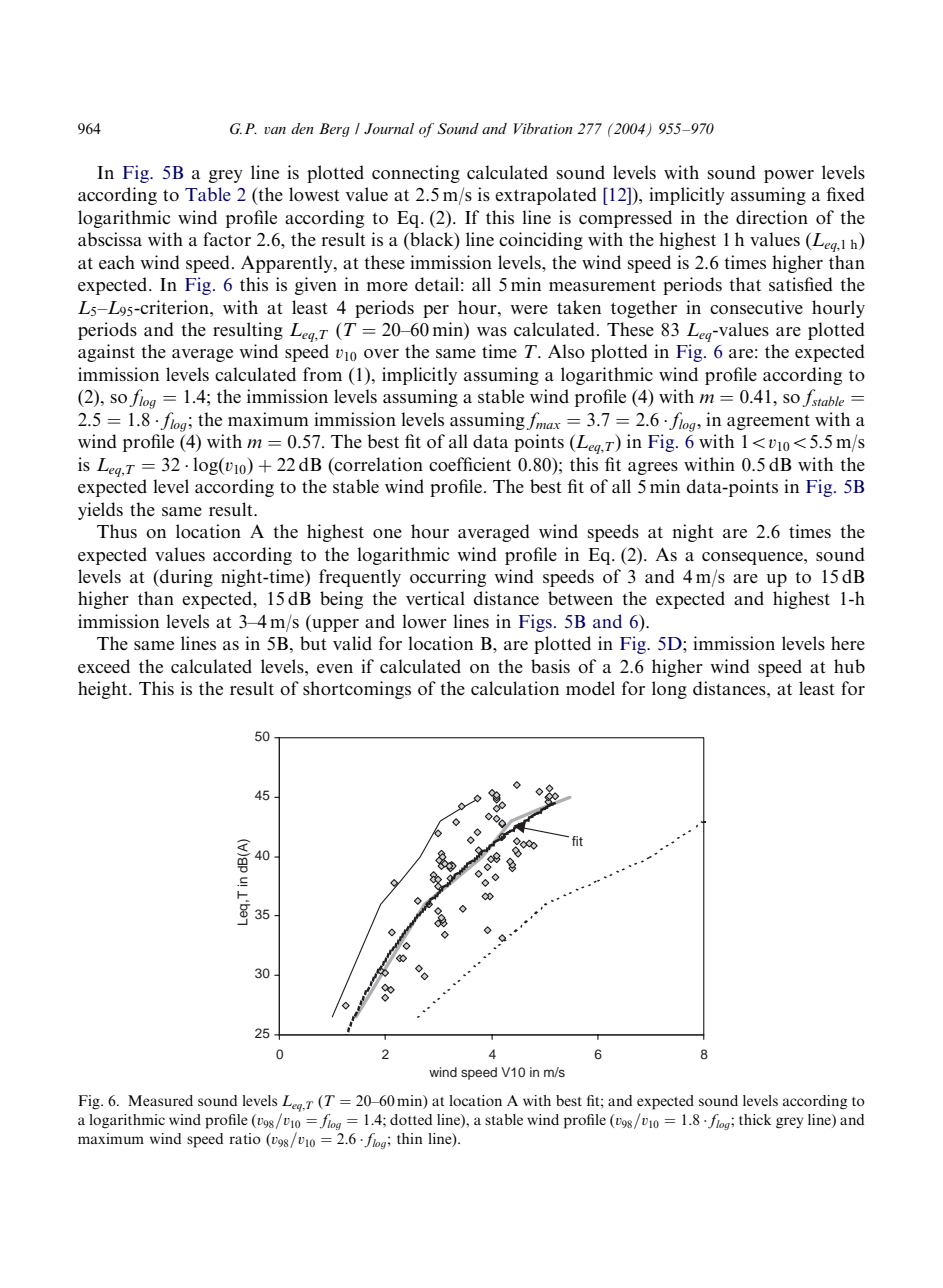 The image size is (943, 1288). I want to click on here, so click(848, 643).
